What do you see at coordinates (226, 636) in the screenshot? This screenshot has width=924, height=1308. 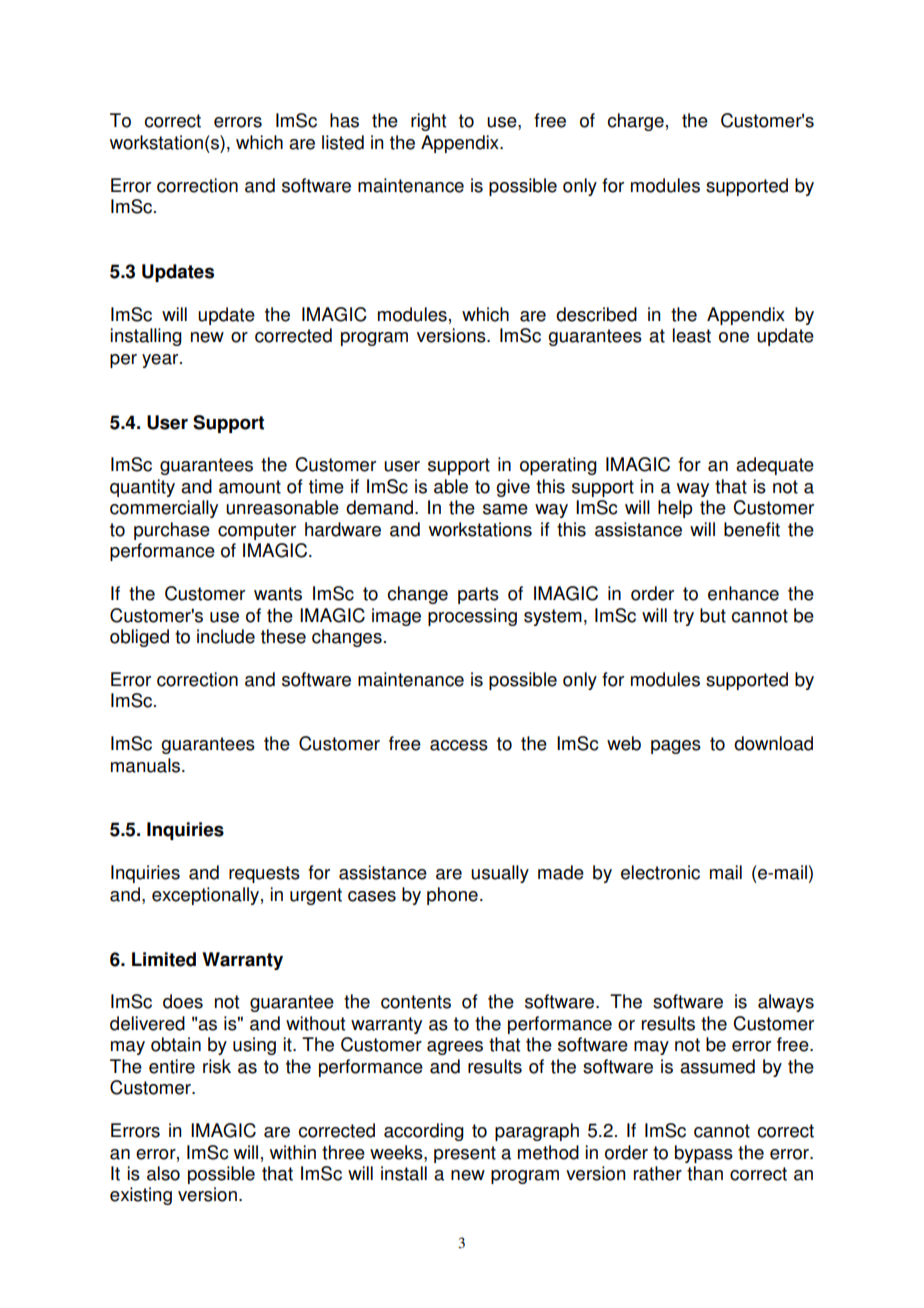 I see `include` at bounding box center [226, 636].
